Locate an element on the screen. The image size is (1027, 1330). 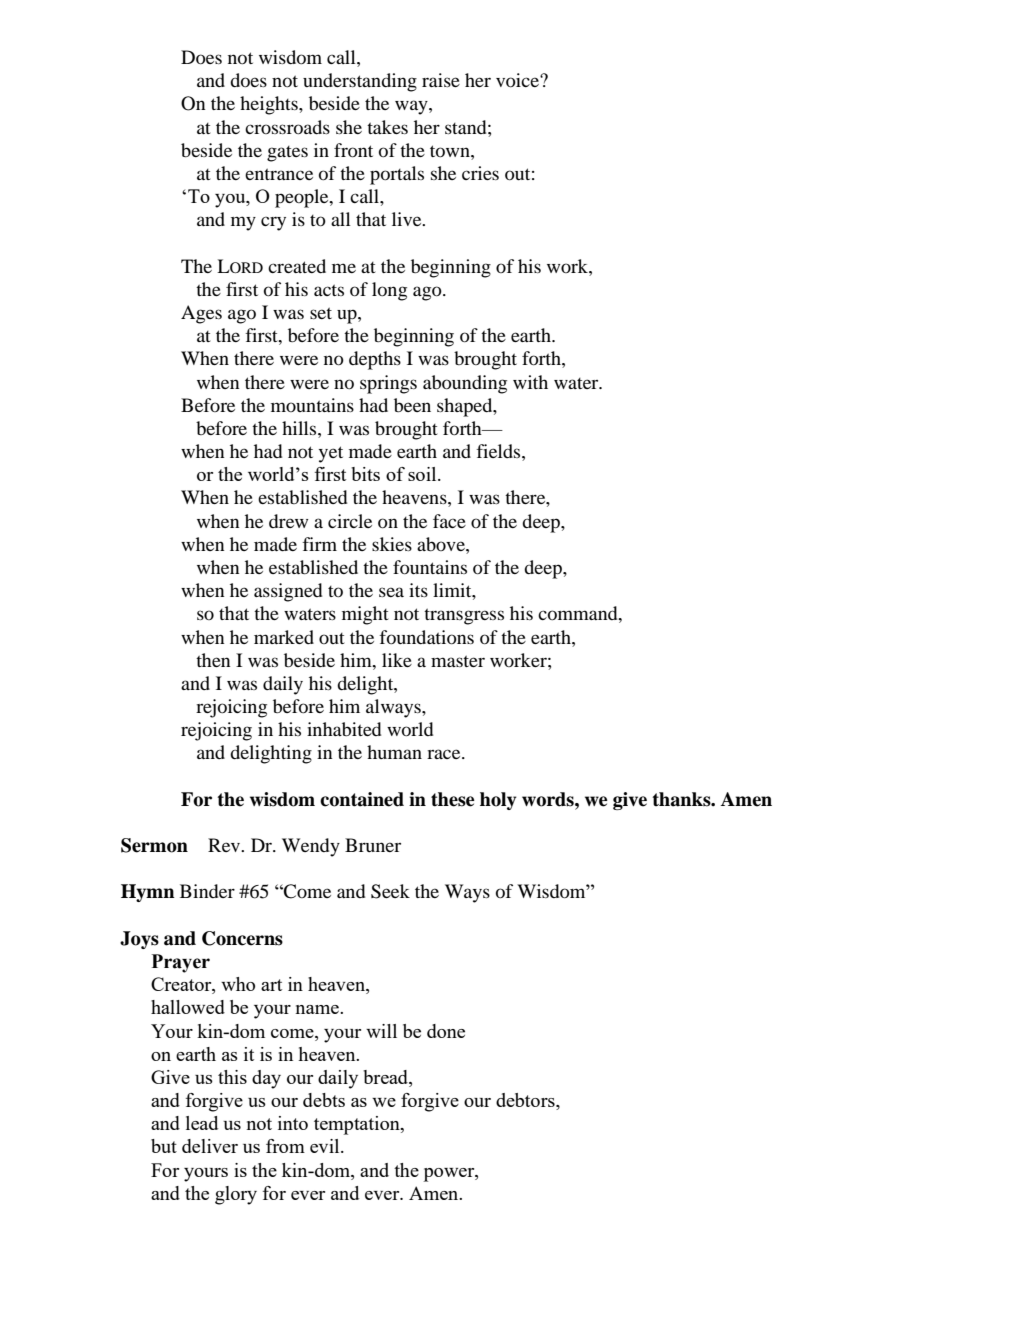
front is located at coordinates (353, 150).
